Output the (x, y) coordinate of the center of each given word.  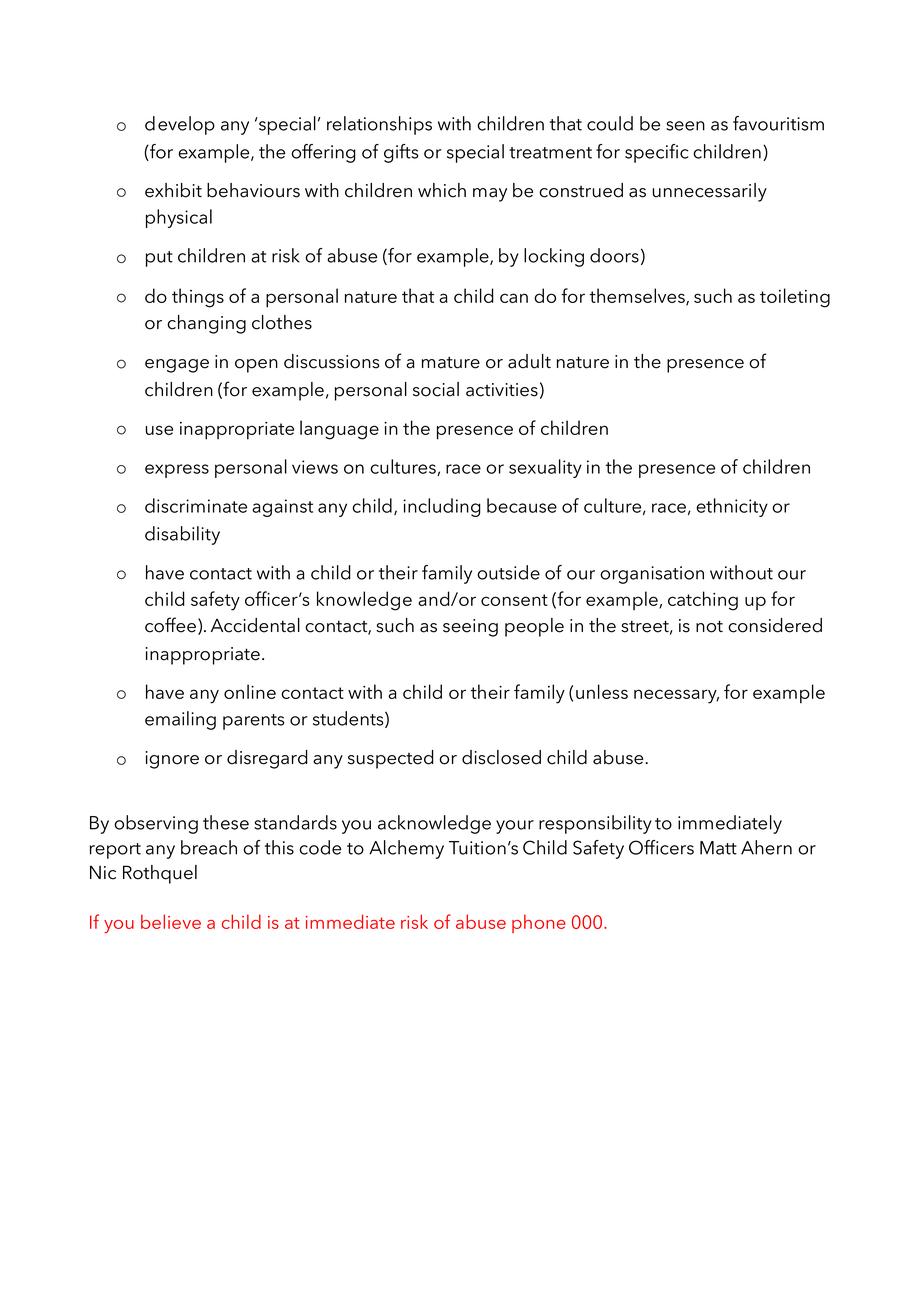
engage (177, 366)
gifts (401, 153)
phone (539, 923)
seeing (470, 628)
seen (685, 126)
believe (171, 921)
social (436, 389)
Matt (718, 848)
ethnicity (732, 507)
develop (180, 125)
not (709, 626)
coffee (170, 625)
